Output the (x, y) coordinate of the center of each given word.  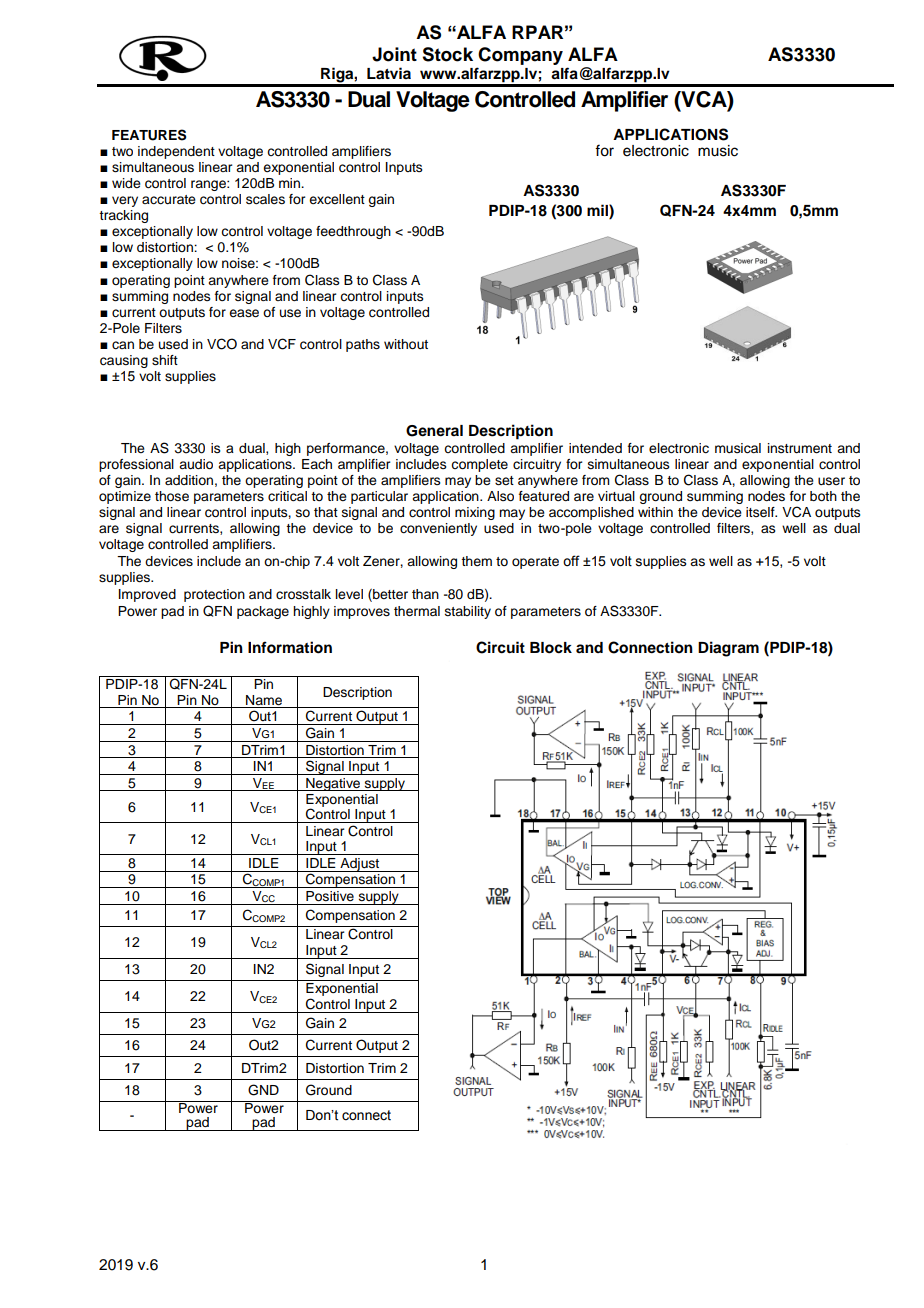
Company (520, 56)
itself (761, 512)
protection (214, 595)
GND (263, 1090)
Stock (447, 54)
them (476, 561)
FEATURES (149, 135)
